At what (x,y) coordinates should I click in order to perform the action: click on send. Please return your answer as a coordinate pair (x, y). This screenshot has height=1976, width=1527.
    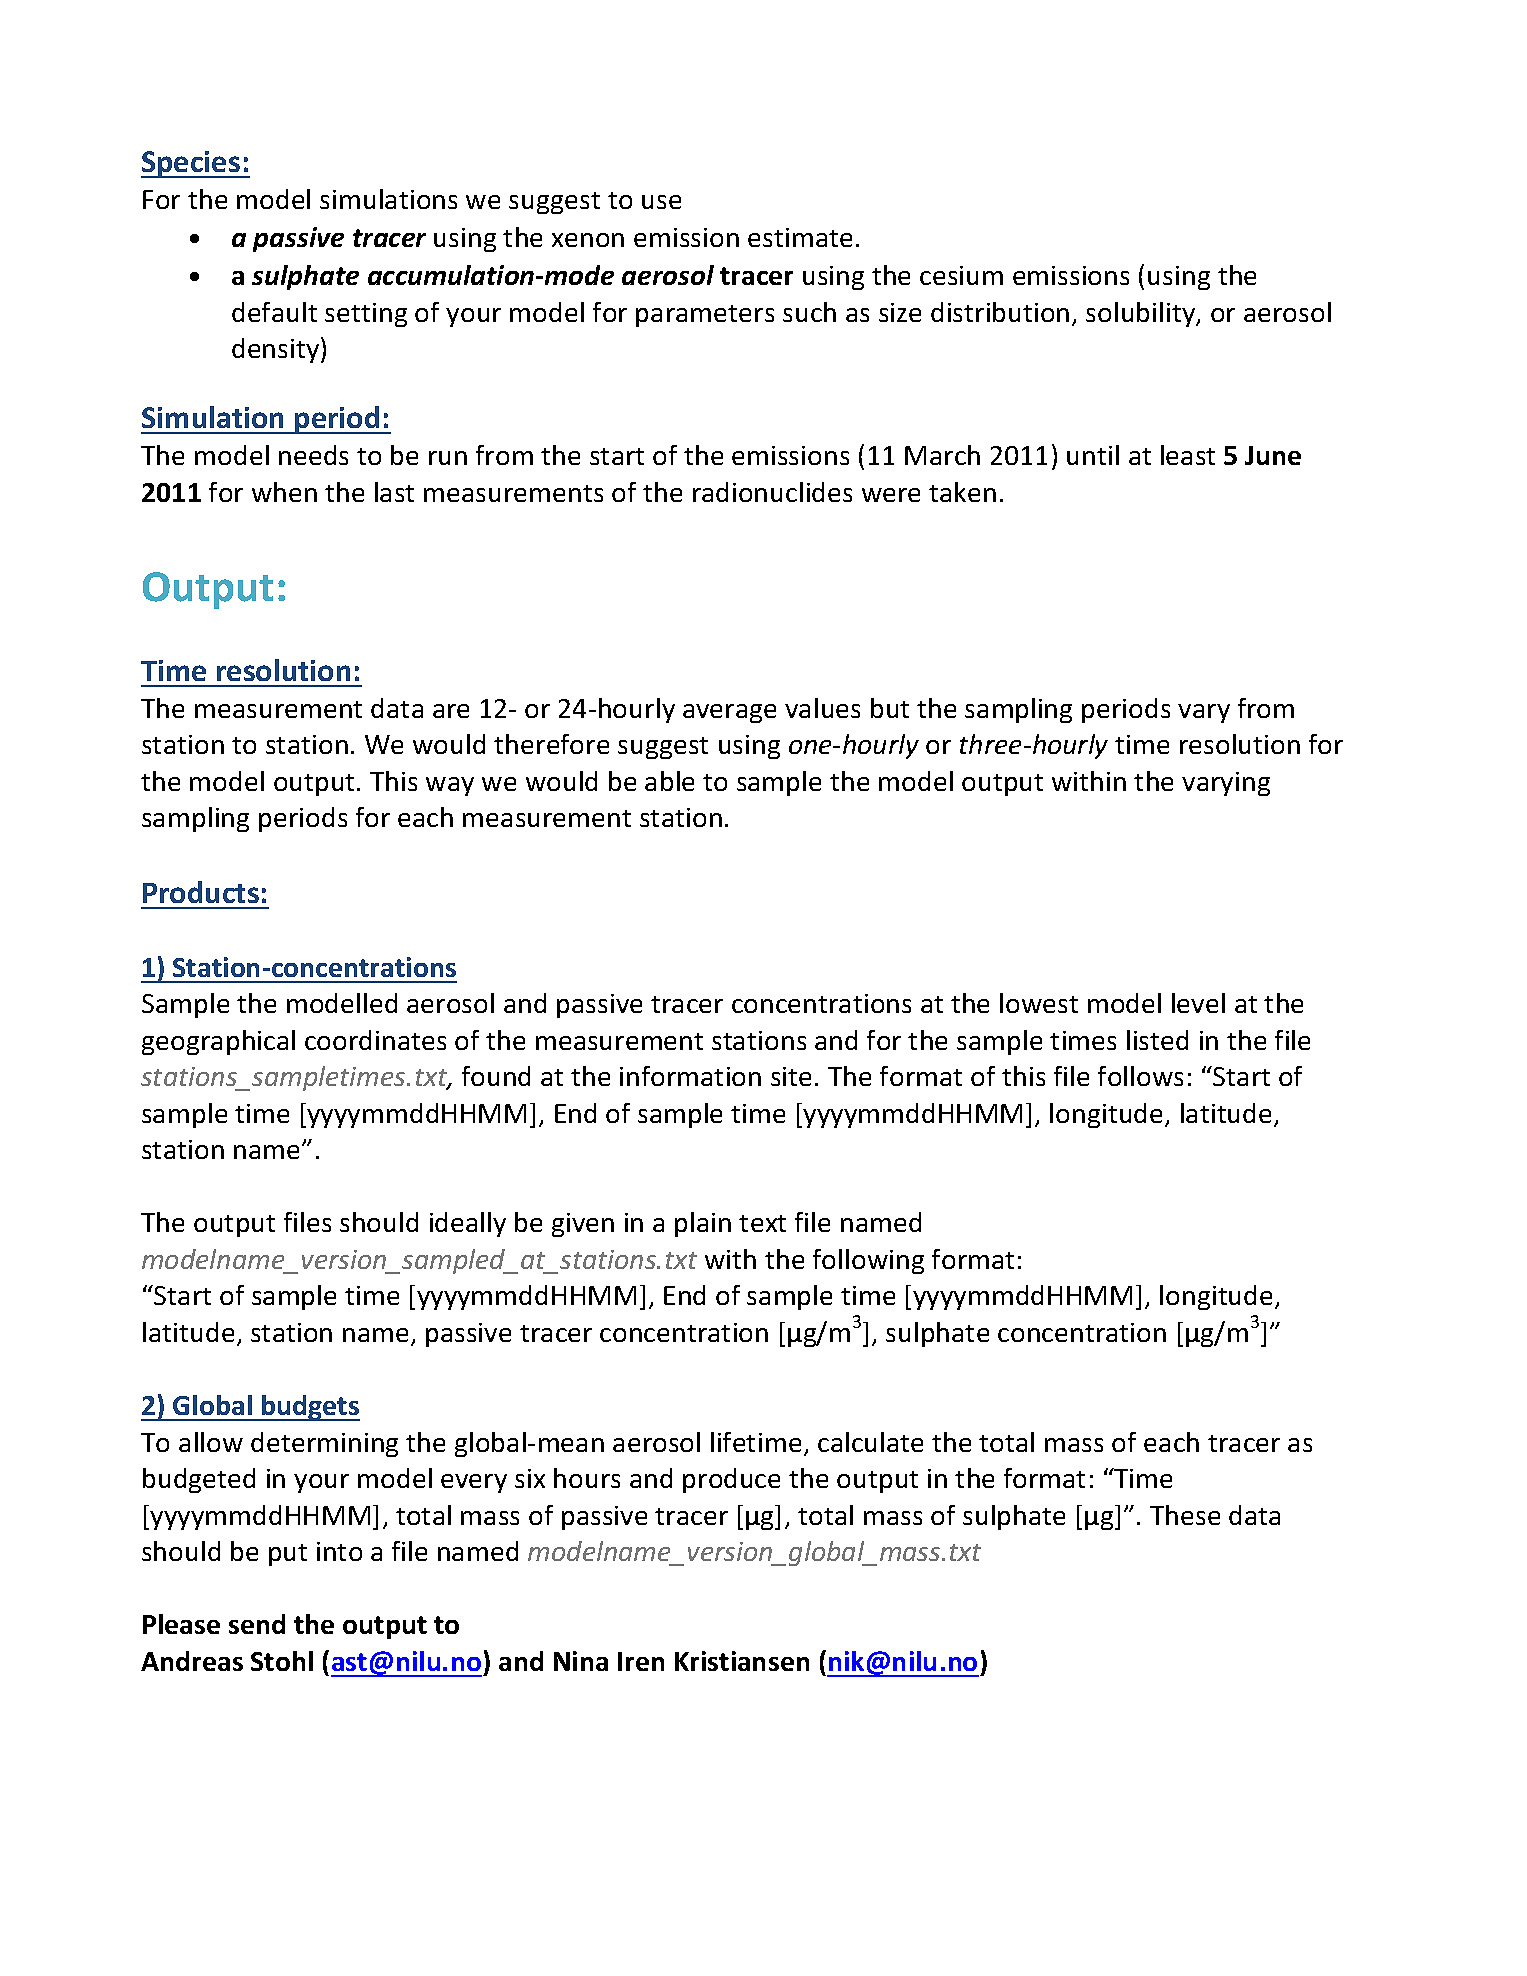
    Looking at the image, I should click on (257, 1624).
